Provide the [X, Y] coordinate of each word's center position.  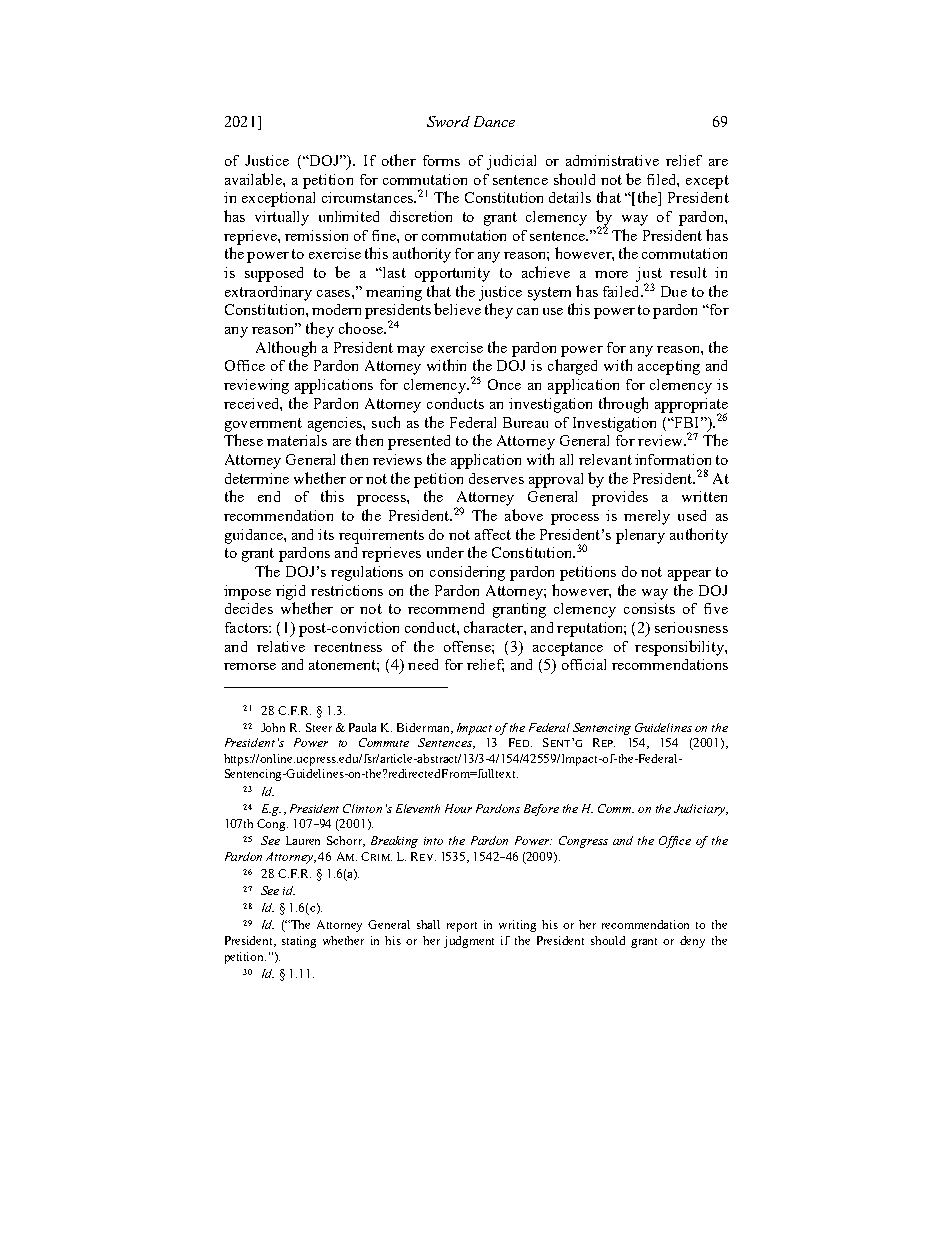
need [423, 664]
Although [286, 349]
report [462, 927]
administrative [612, 160]
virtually [282, 218]
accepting [669, 367]
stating [299, 942]
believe [457, 309]
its [326, 534]
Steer [319, 727]
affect [493, 534]
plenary [640, 536]
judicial [511, 162]
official [584, 664]
